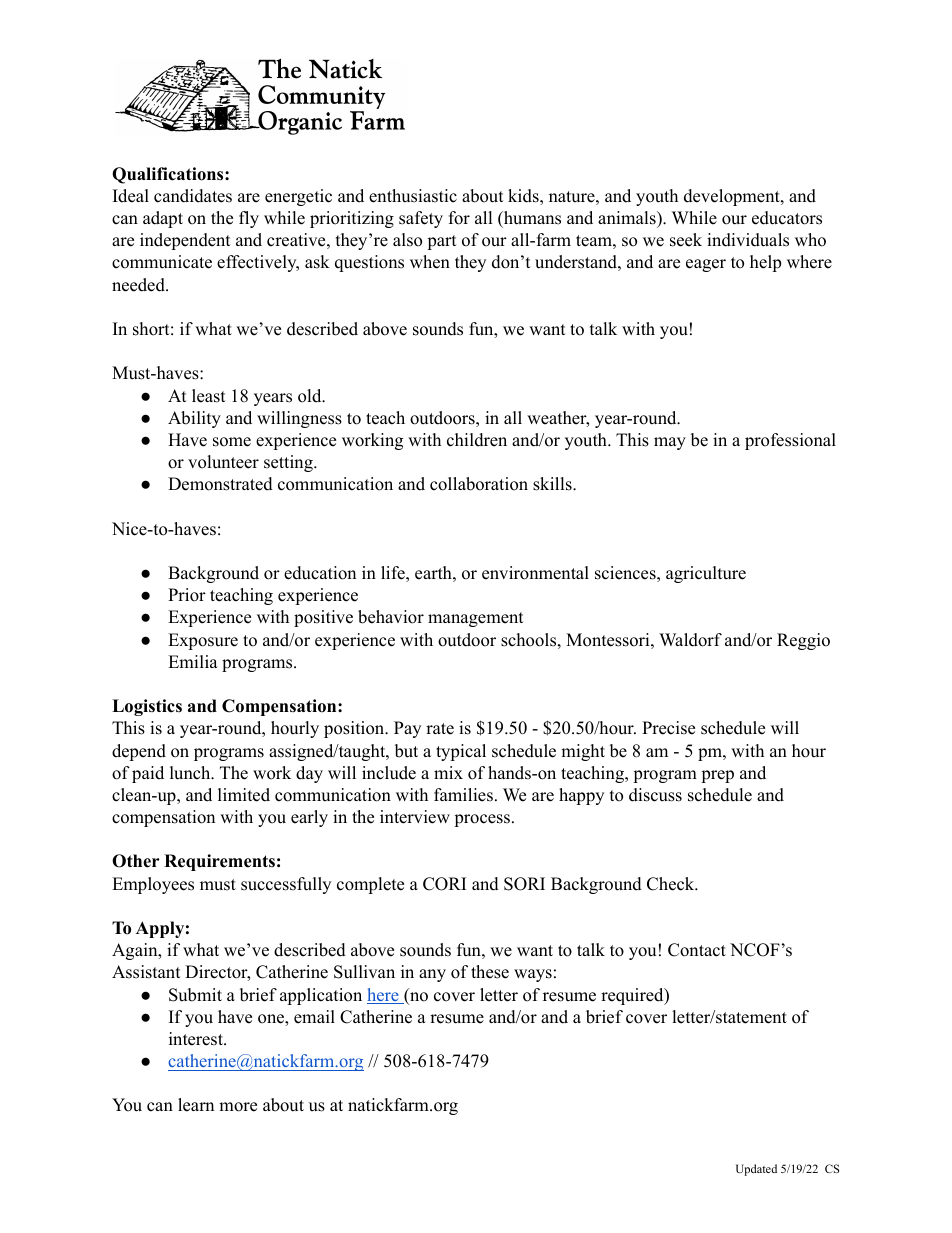  What do you see at coordinates (193, 661) in the image?
I see `Emilia` at bounding box center [193, 661].
